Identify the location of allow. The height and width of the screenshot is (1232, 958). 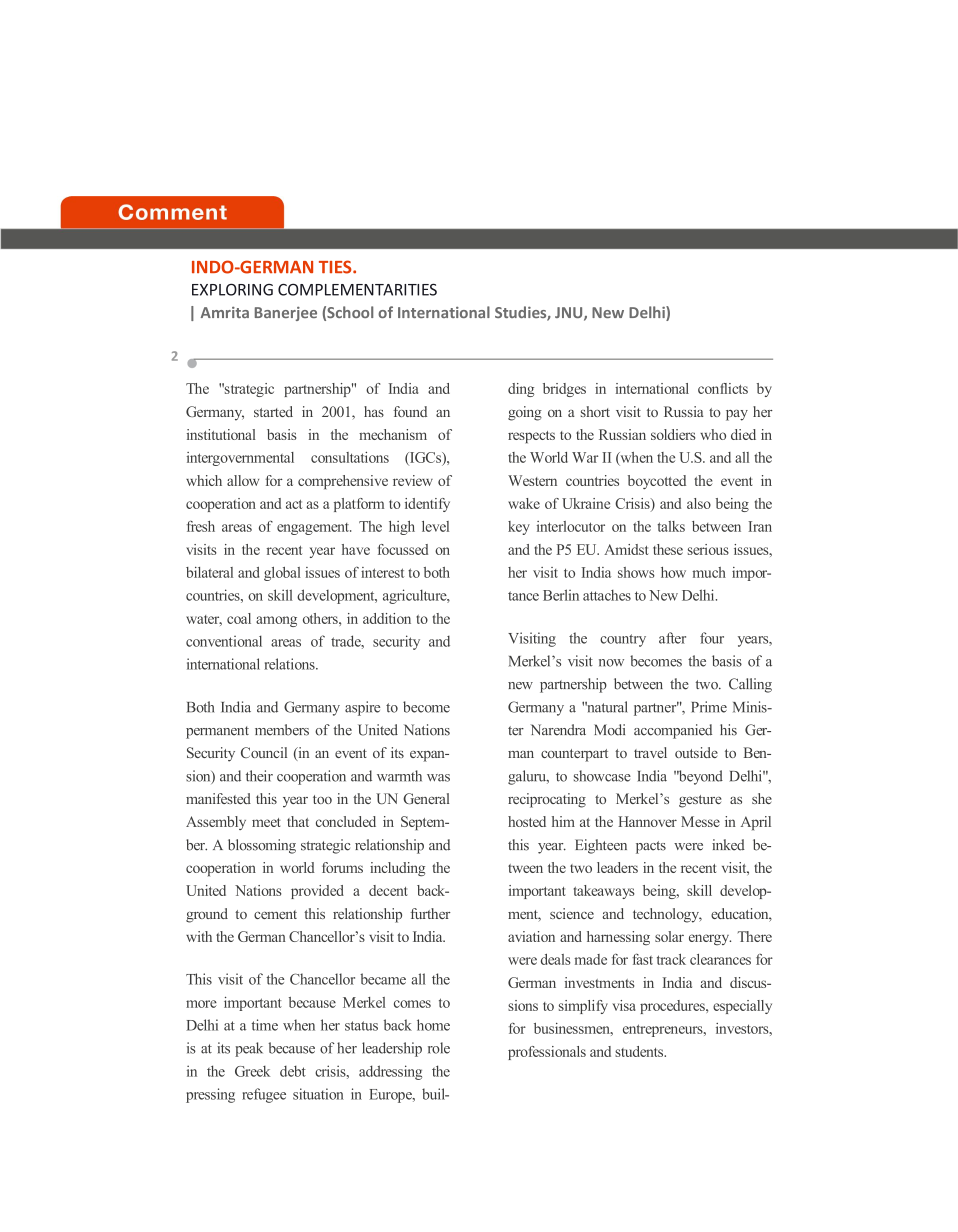
(243, 480).
